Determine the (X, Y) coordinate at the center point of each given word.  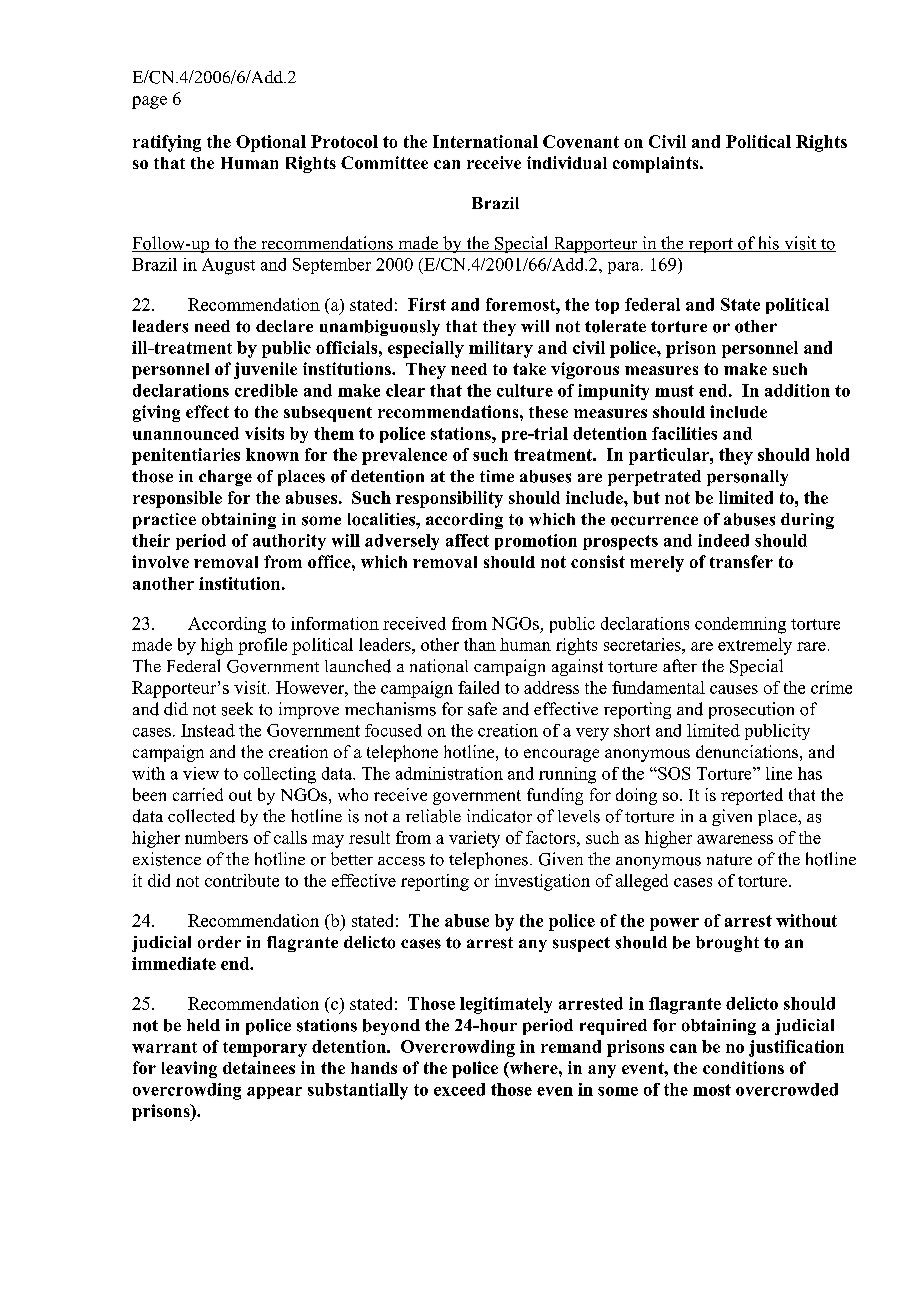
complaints (657, 164)
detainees (259, 1067)
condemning (740, 625)
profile (262, 646)
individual (567, 162)
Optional (271, 143)
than (480, 644)
